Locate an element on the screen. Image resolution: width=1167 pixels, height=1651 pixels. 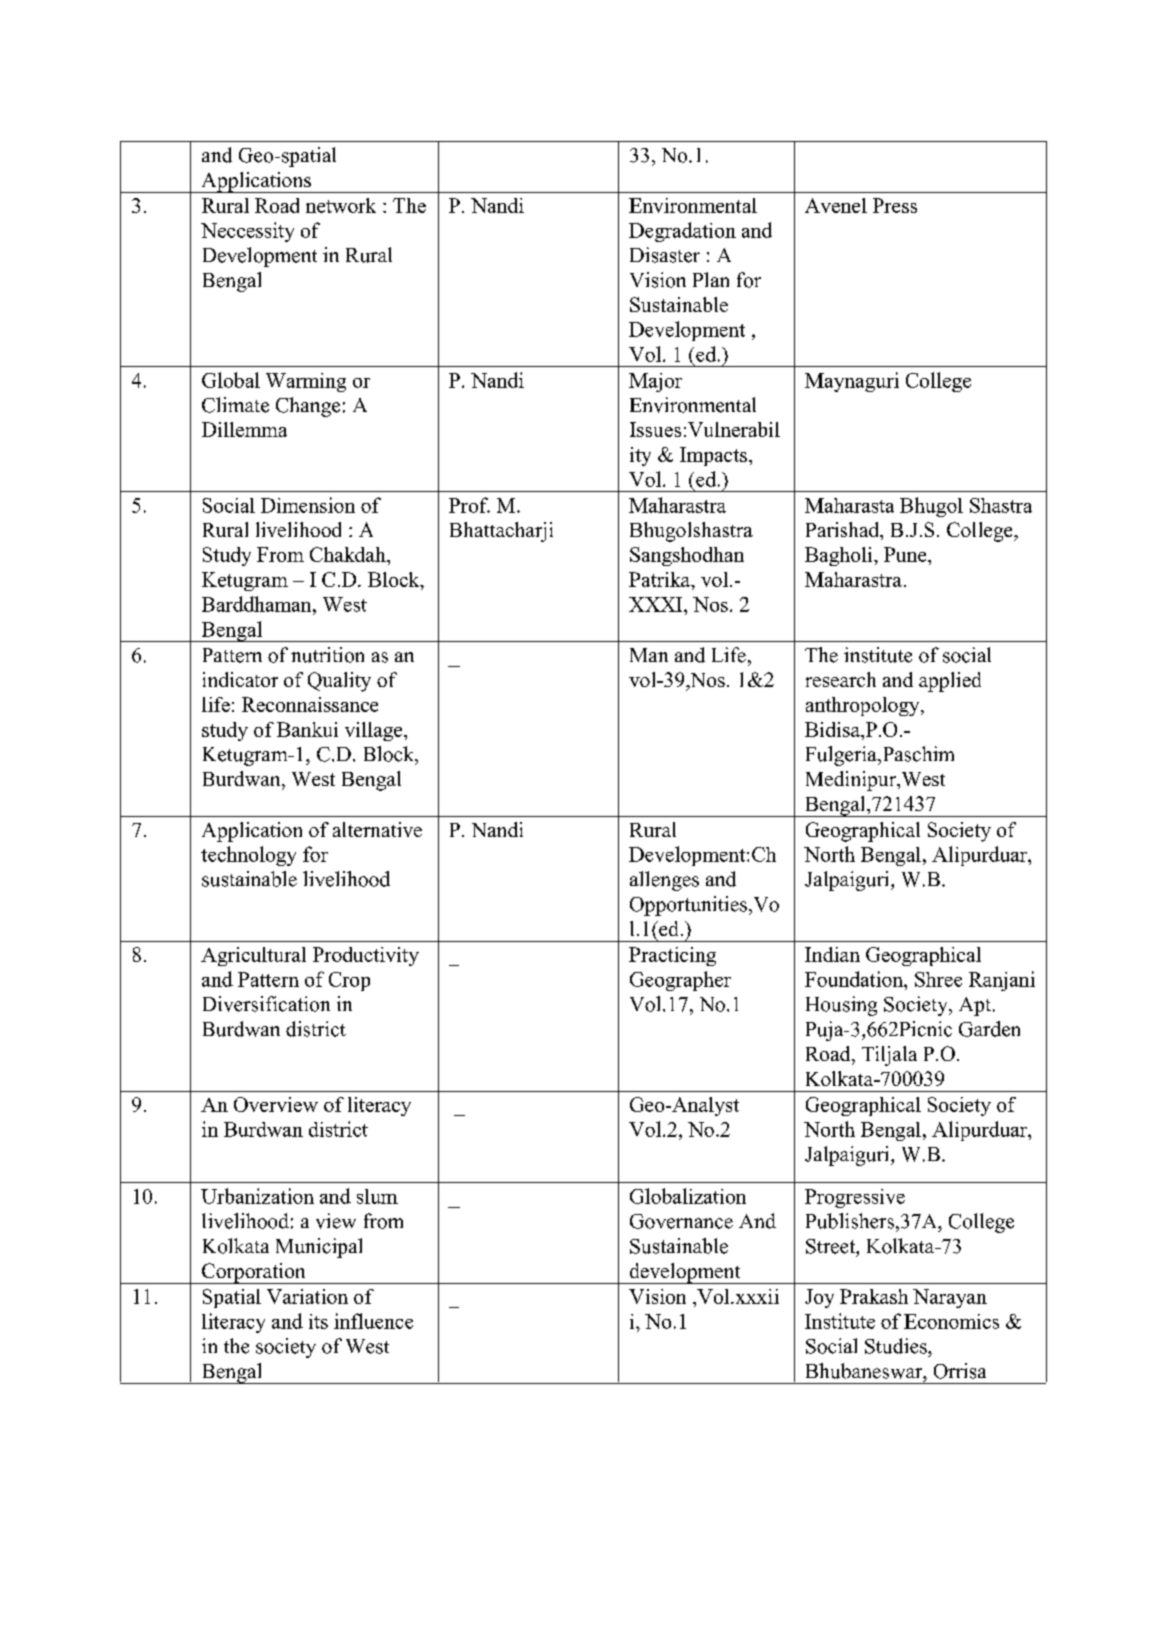
Impacts is located at coordinates (713, 456).
